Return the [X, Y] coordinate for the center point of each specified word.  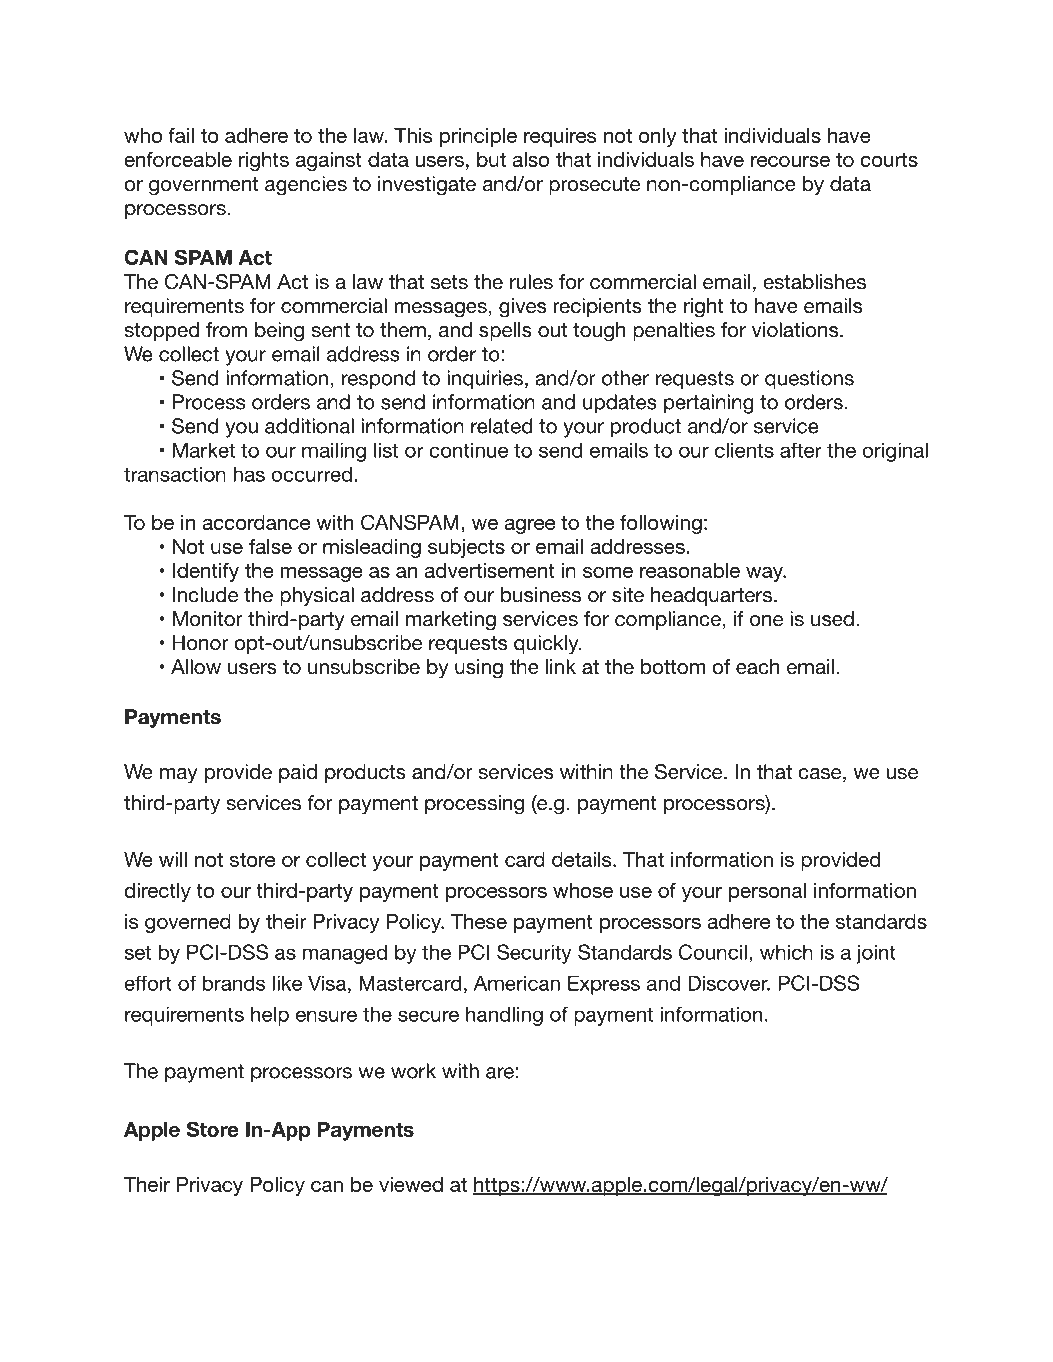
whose [583, 890]
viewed [411, 1184]
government [203, 186]
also [530, 159]
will [173, 859]
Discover [729, 983]
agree [529, 526]
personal [767, 892]
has [249, 474]
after [801, 450]
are [500, 1073]
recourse [790, 161]
